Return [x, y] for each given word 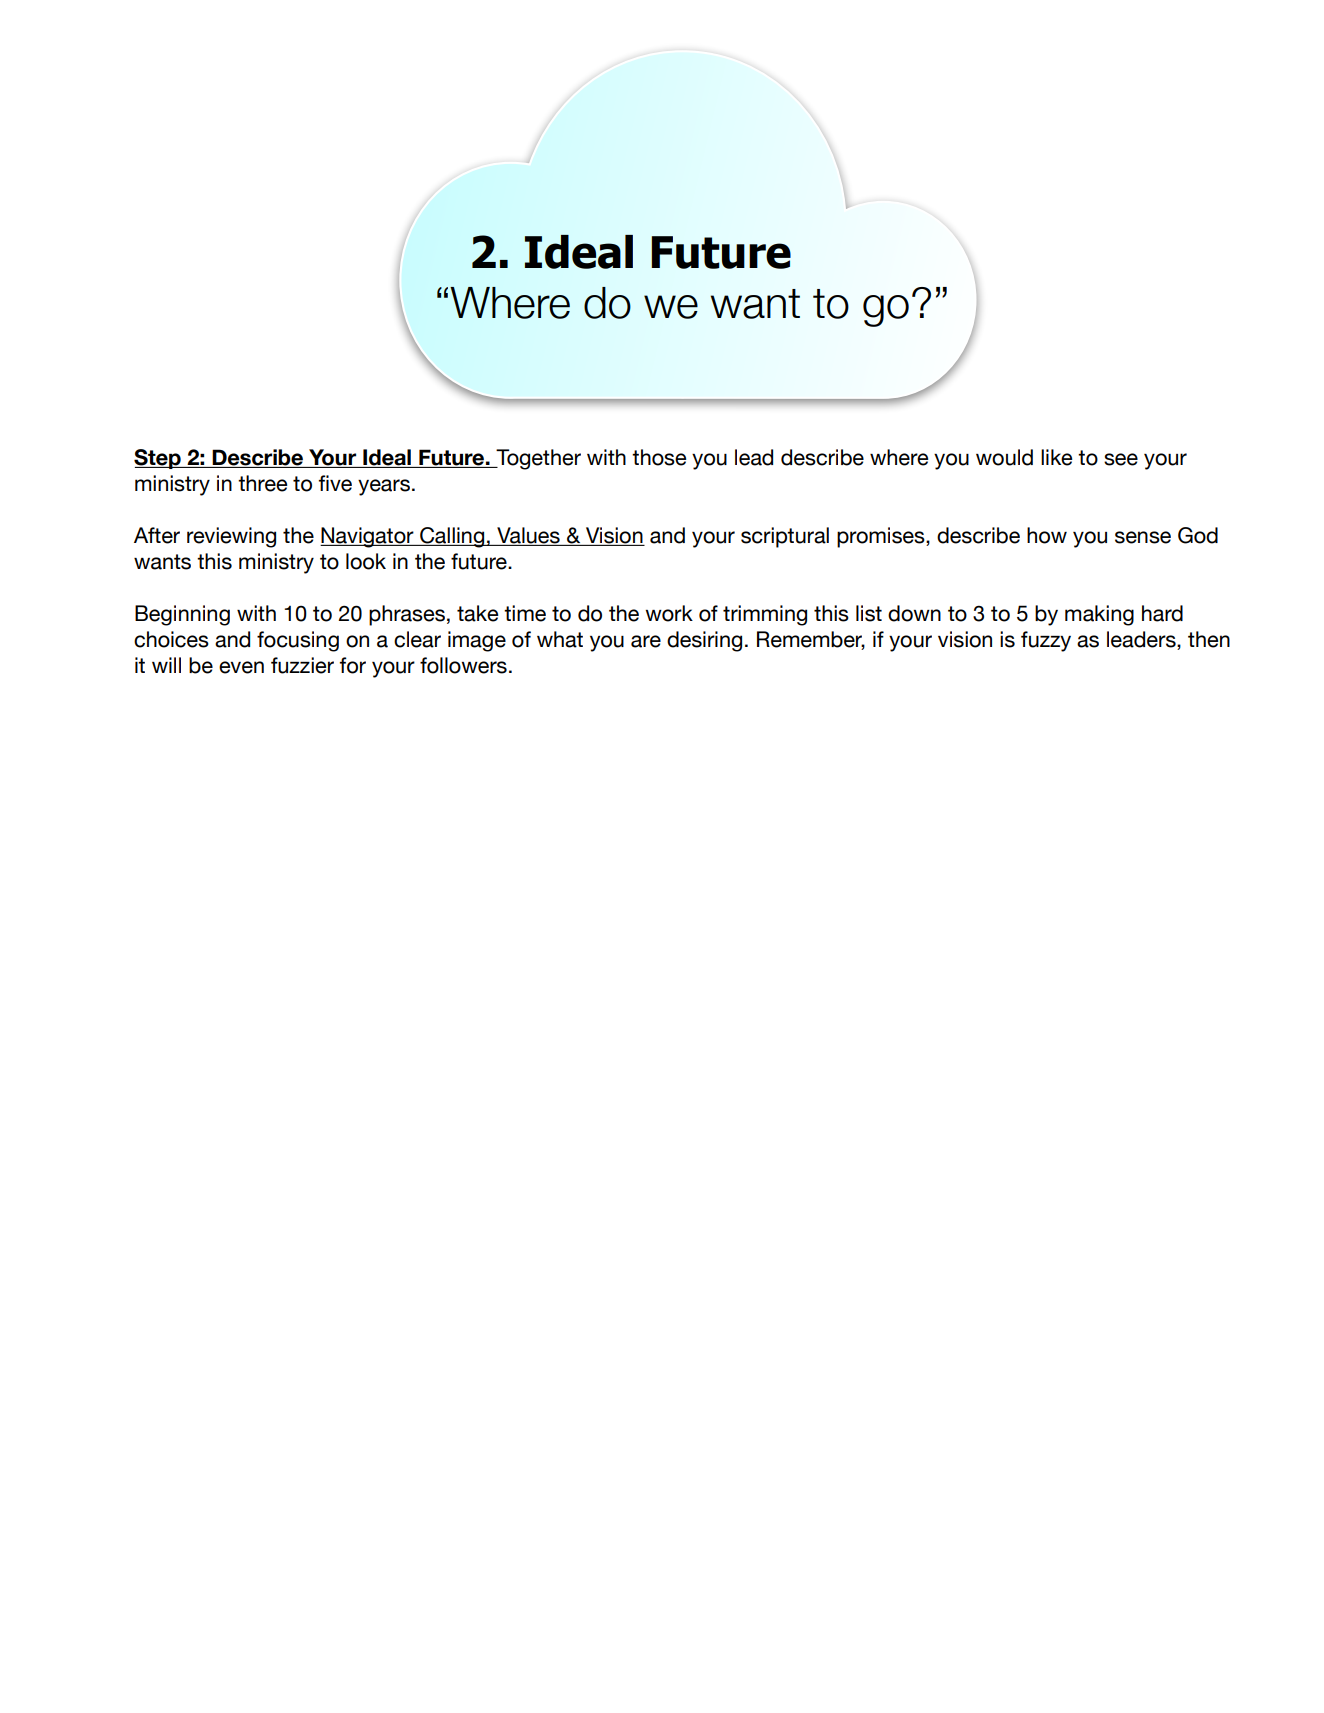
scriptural [785, 537]
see [1121, 459]
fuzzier [302, 665]
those [659, 457]
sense [1143, 537]
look [366, 561]
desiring [704, 641]
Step [158, 459]
